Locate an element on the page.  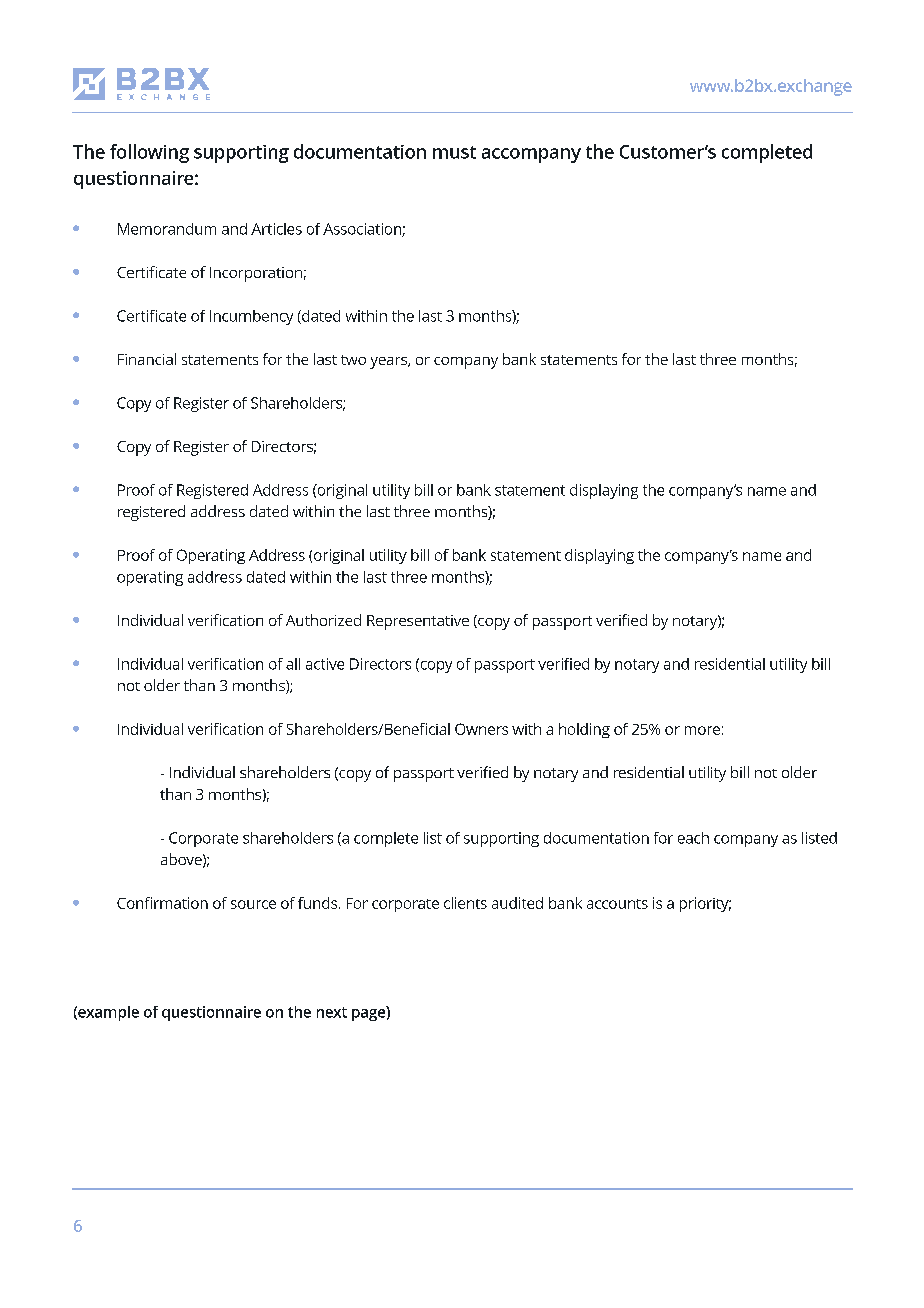
Articles is located at coordinates (276, 229).
